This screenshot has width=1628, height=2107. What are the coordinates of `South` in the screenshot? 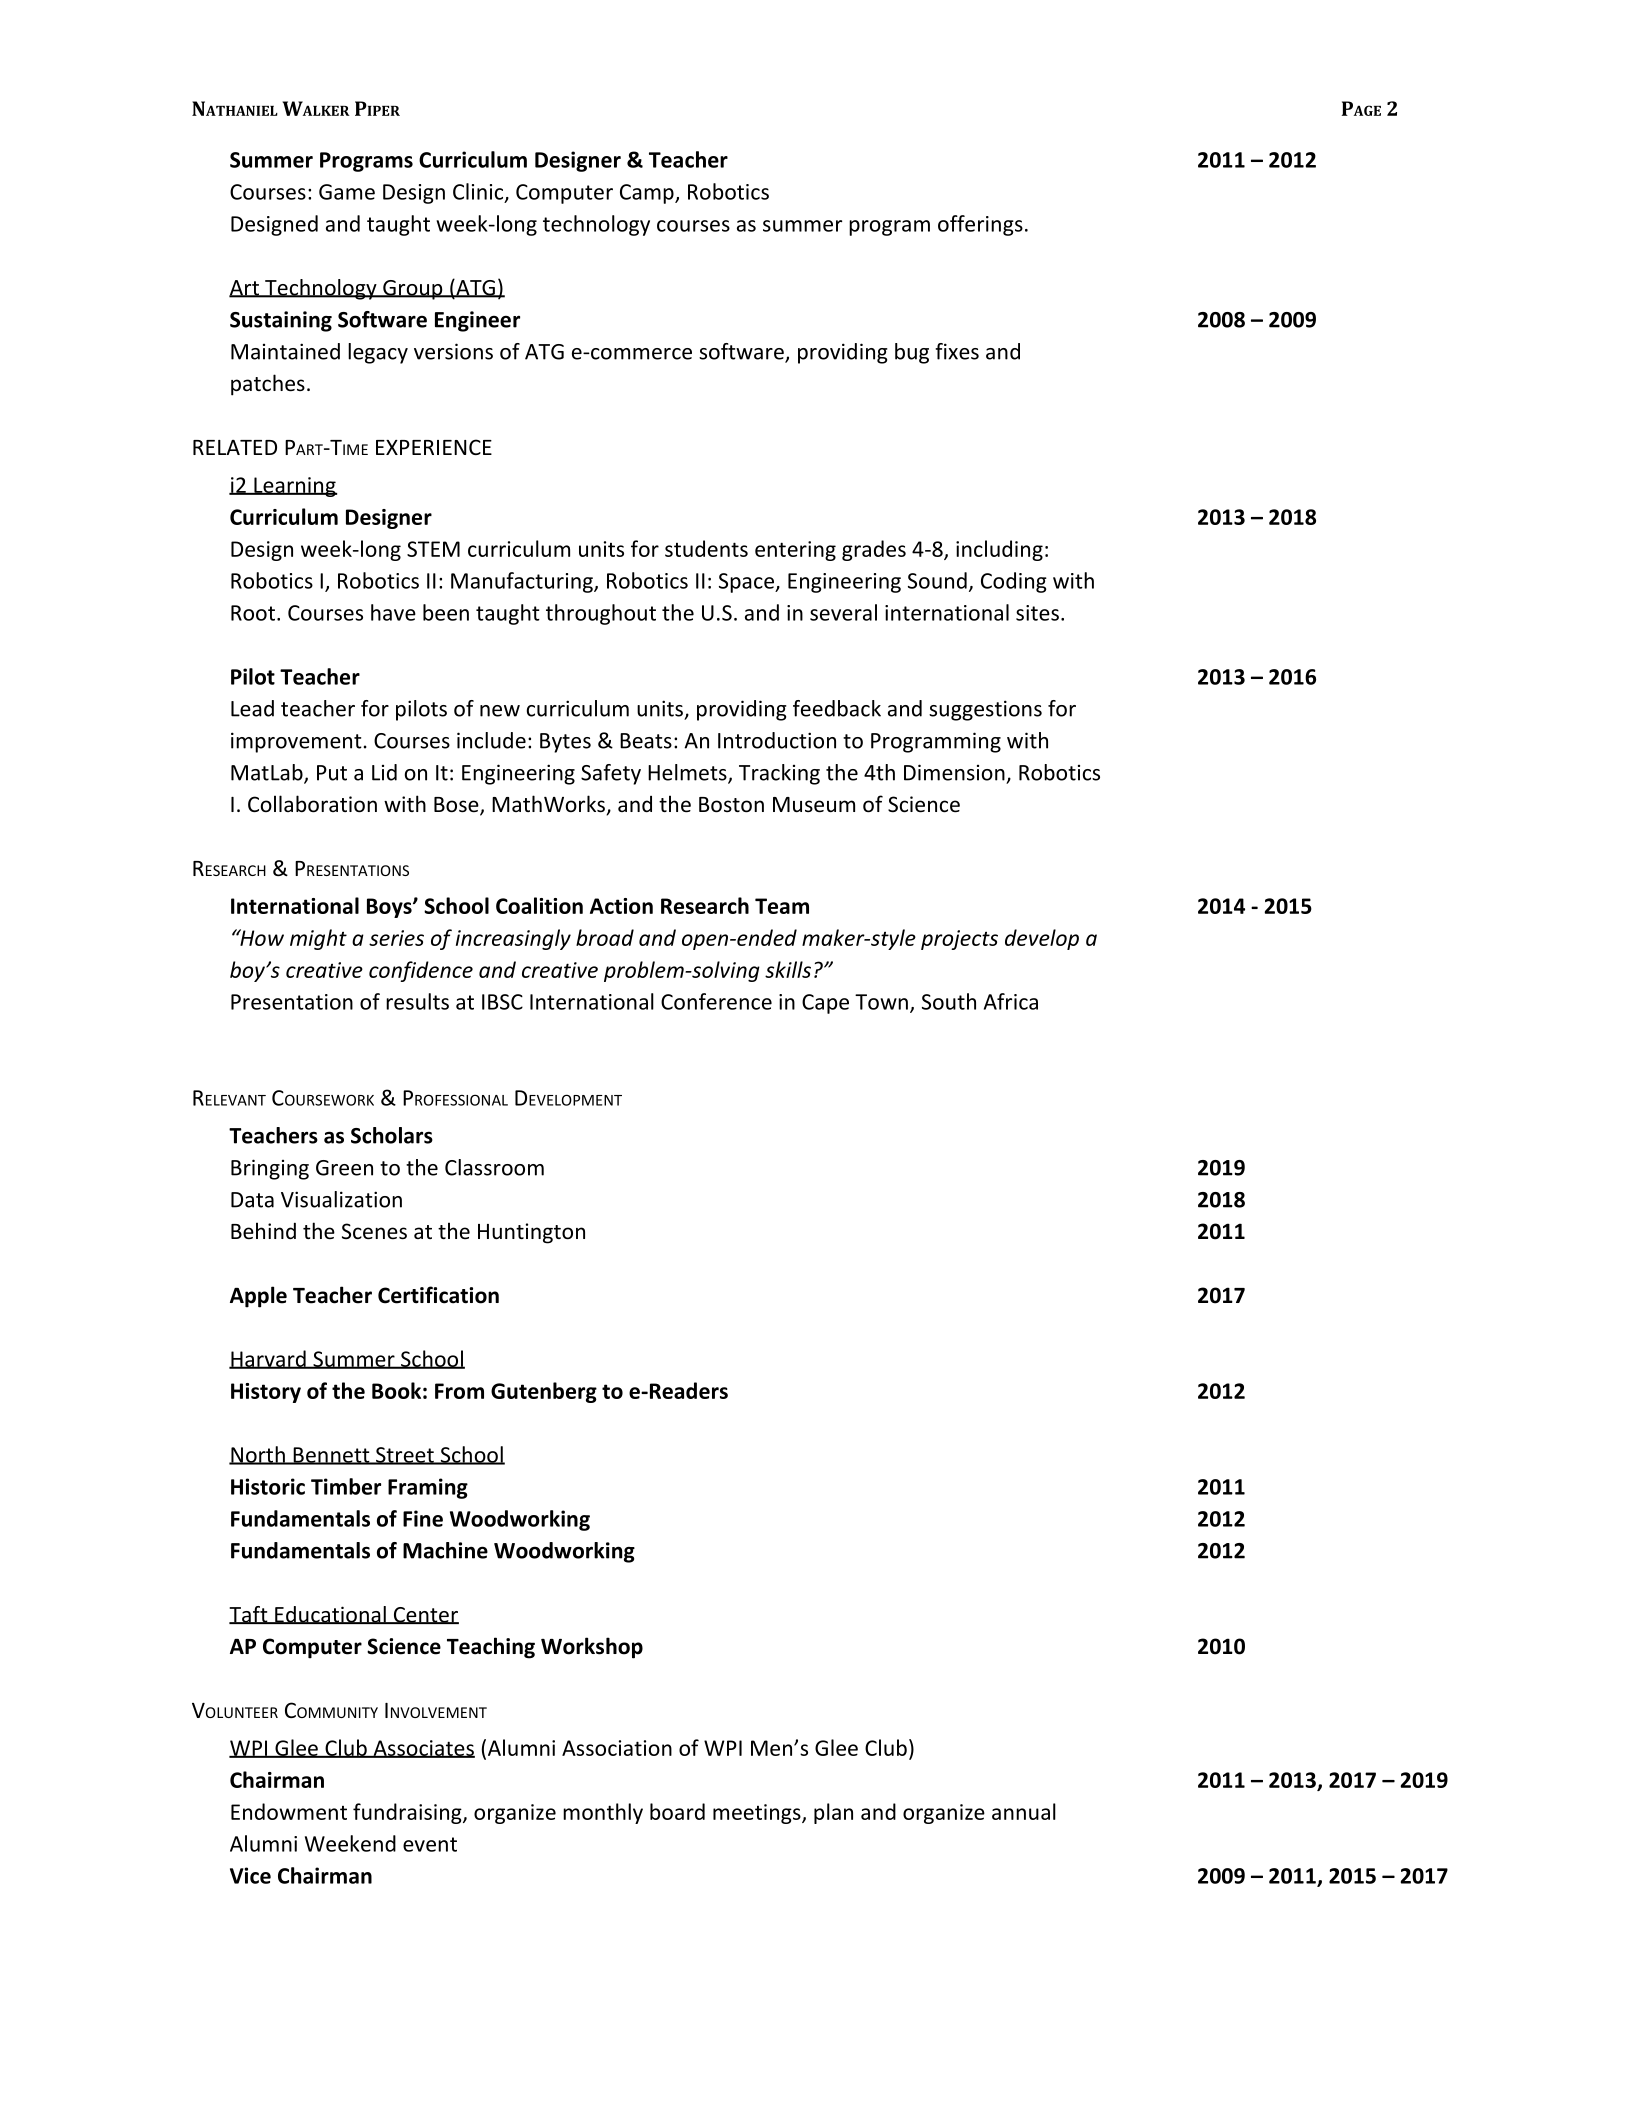 It's located at (949, 1001).
